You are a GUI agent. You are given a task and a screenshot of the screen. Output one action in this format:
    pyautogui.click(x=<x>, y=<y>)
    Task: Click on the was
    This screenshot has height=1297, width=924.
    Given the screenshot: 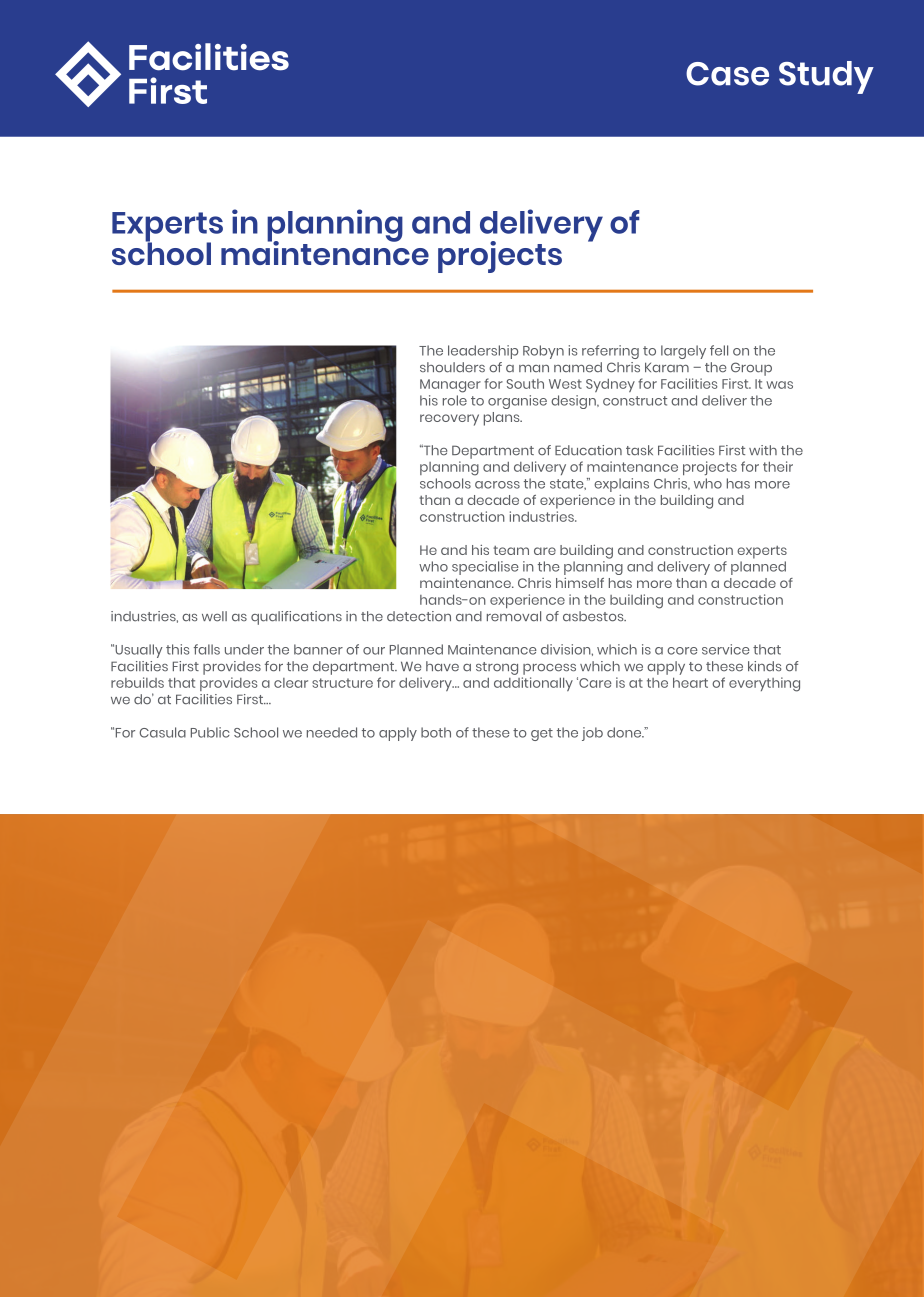 What is the action you would take?
    pyautogui.click(x=779, y=385)
